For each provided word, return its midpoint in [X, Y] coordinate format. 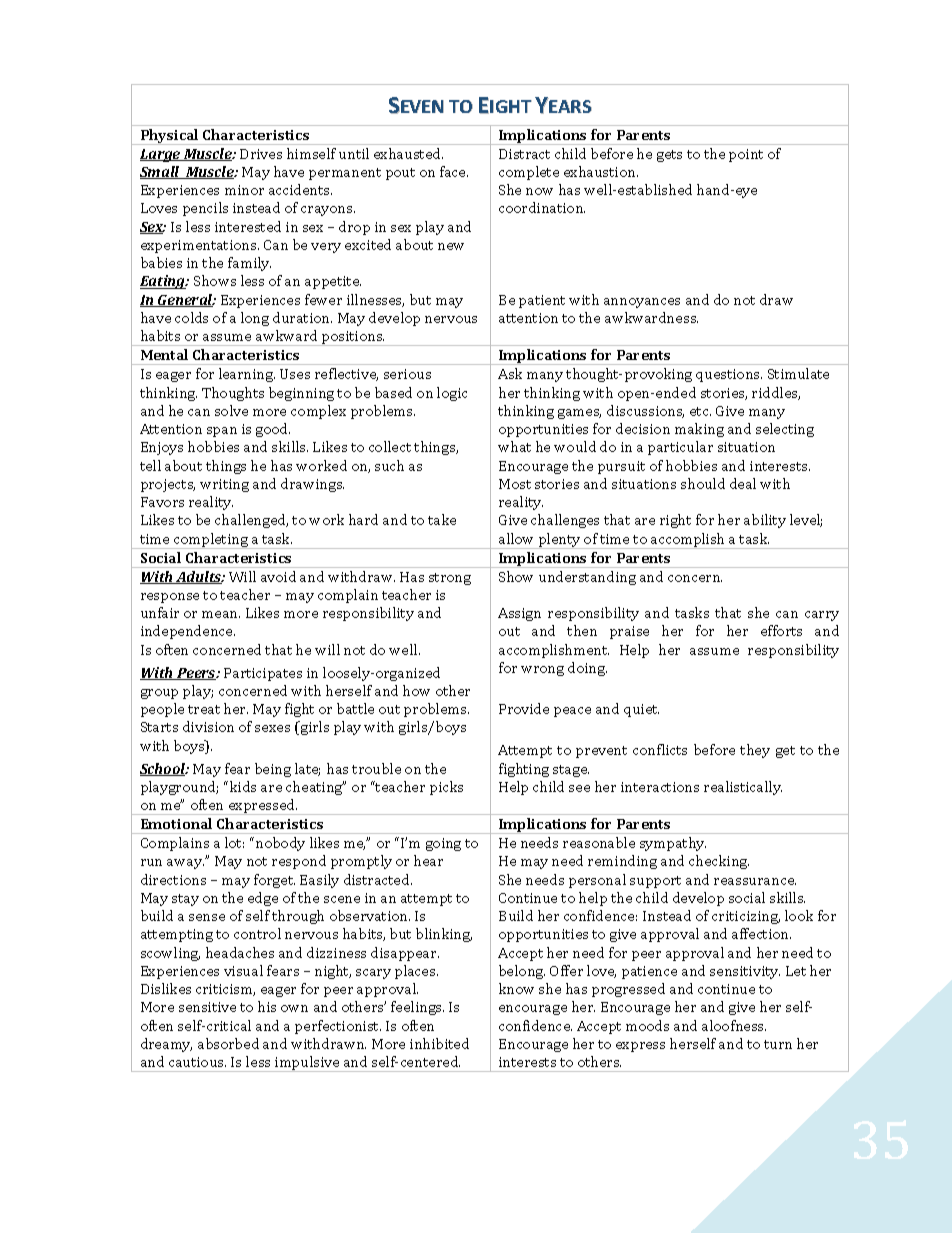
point [746, 155]
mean [221, 614]
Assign [519, 614]
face [454, 171]
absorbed [228, 1043]
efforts [781, 630]
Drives [261, 154]
